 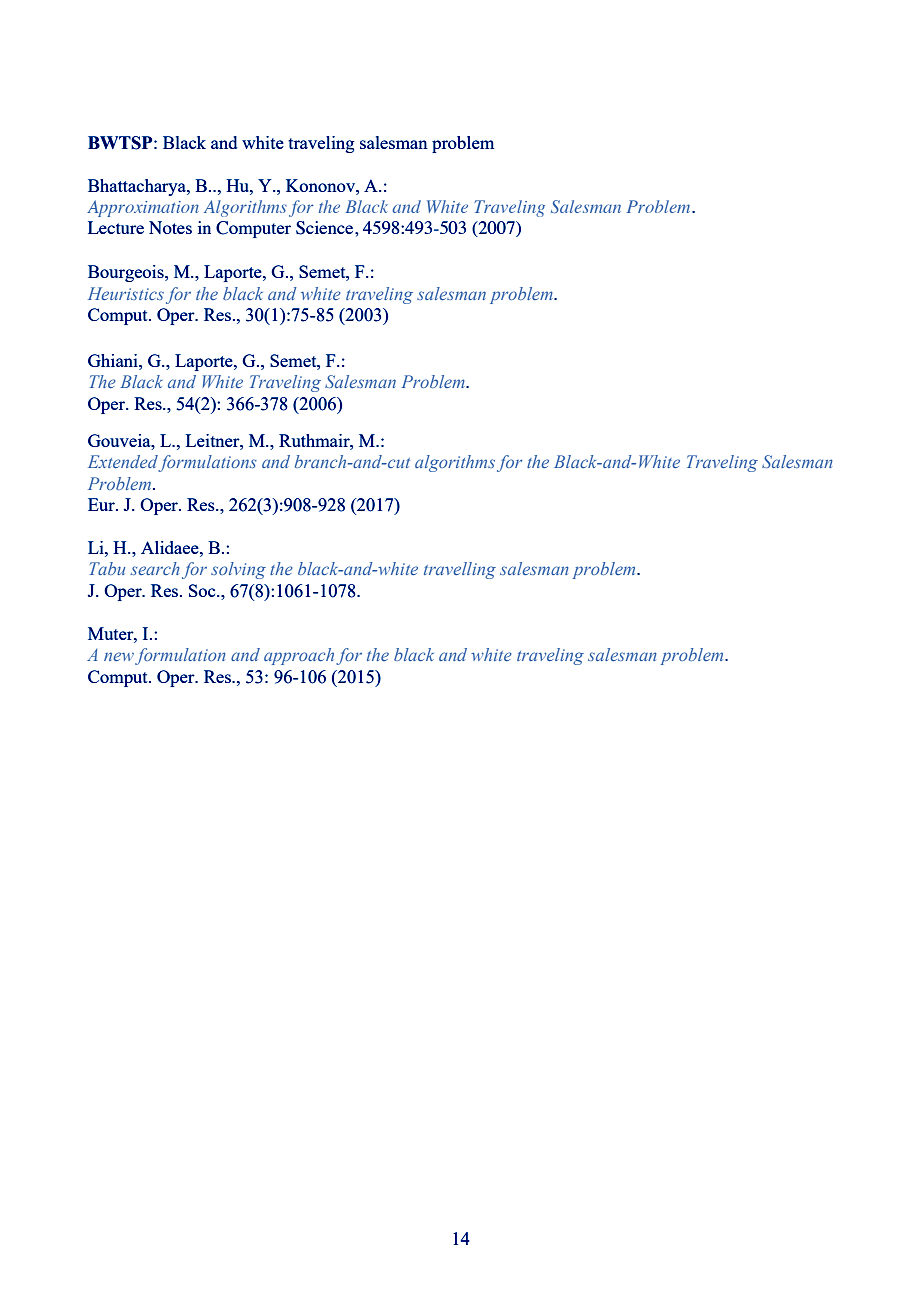 What do you see at coordinates (127, 273) in the screenshot?
I see `Bourgeois` at bounding box center [127, 273].
